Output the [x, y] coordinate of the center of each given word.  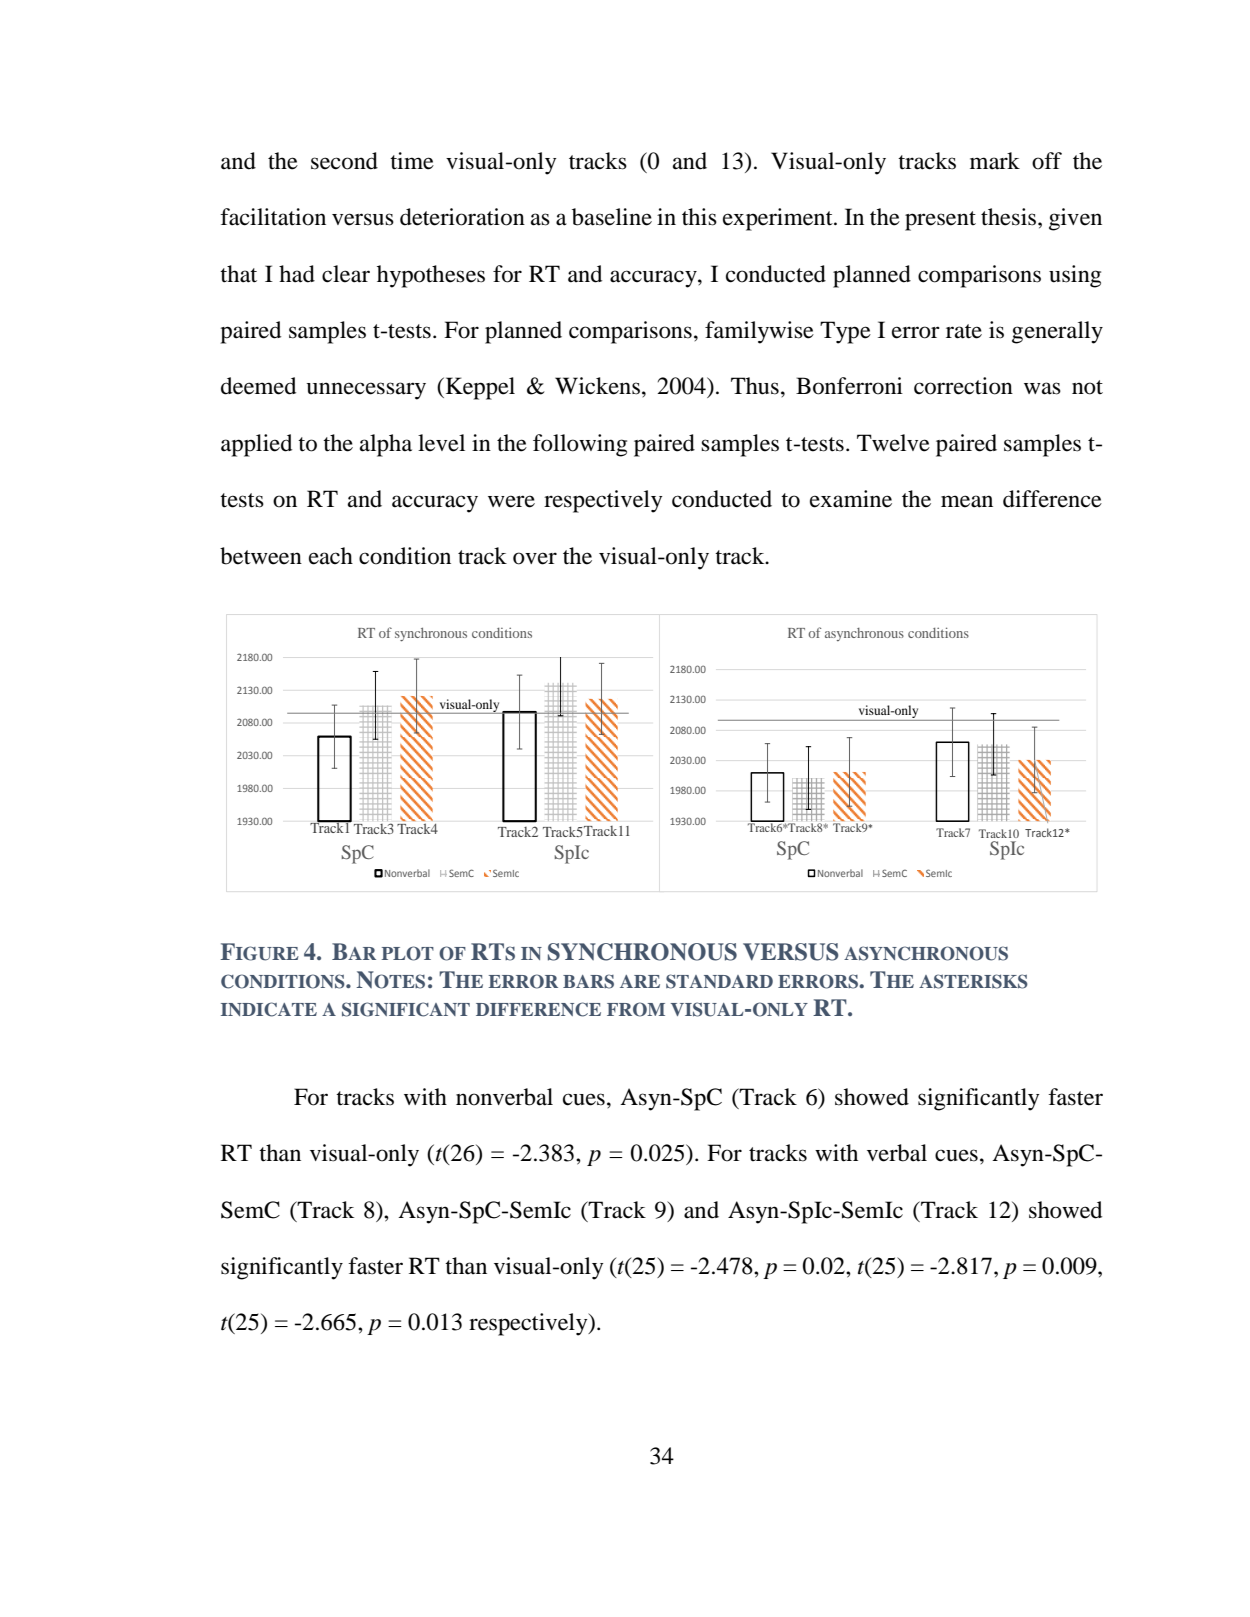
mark [995, 161]
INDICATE [269, 1009]
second [344, 161]
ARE [640, 981]
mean [967, 501]
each [331, 556]
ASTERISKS [973, 981]
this [699, 217]
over [535, 558]
